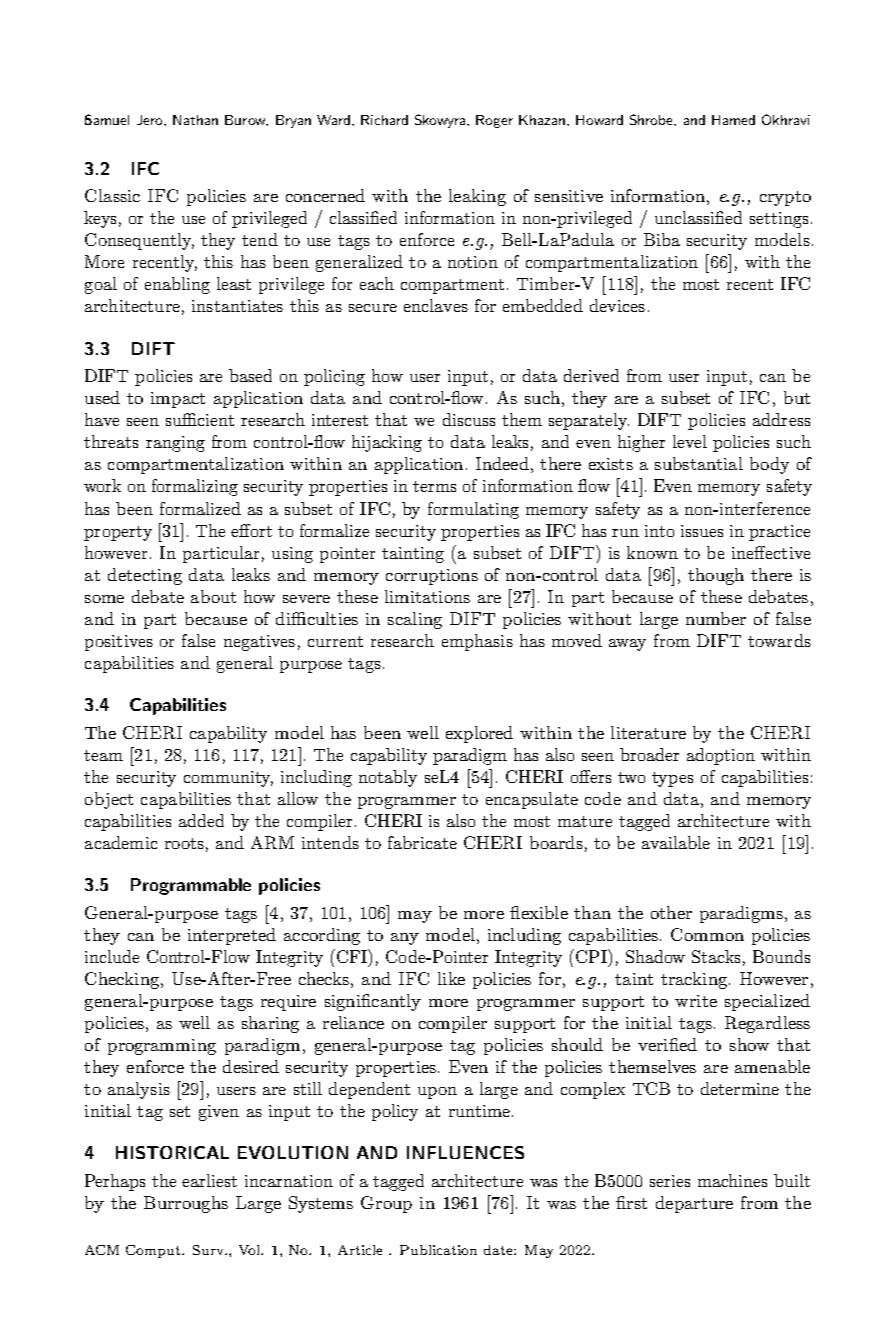 Image resolution: width=896 pixels, height=1328 pixels. I want to click on Burroughs, so click(186, 1204).
